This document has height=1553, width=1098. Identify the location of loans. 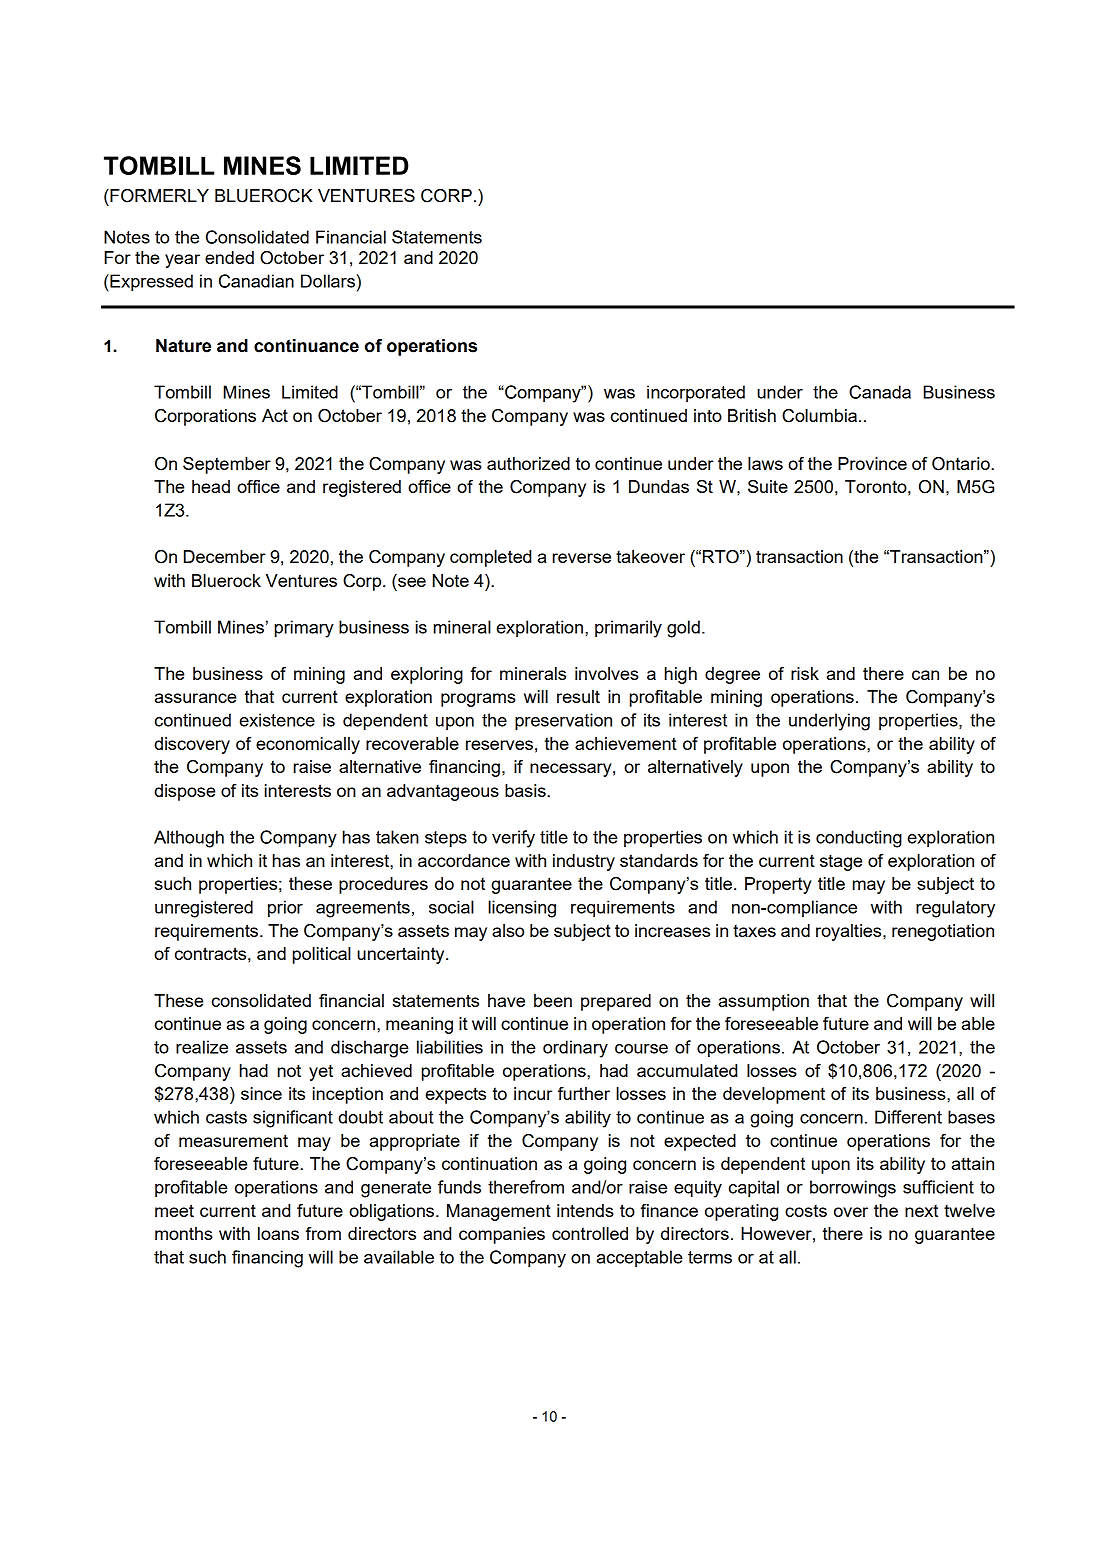
(278, 1233).
